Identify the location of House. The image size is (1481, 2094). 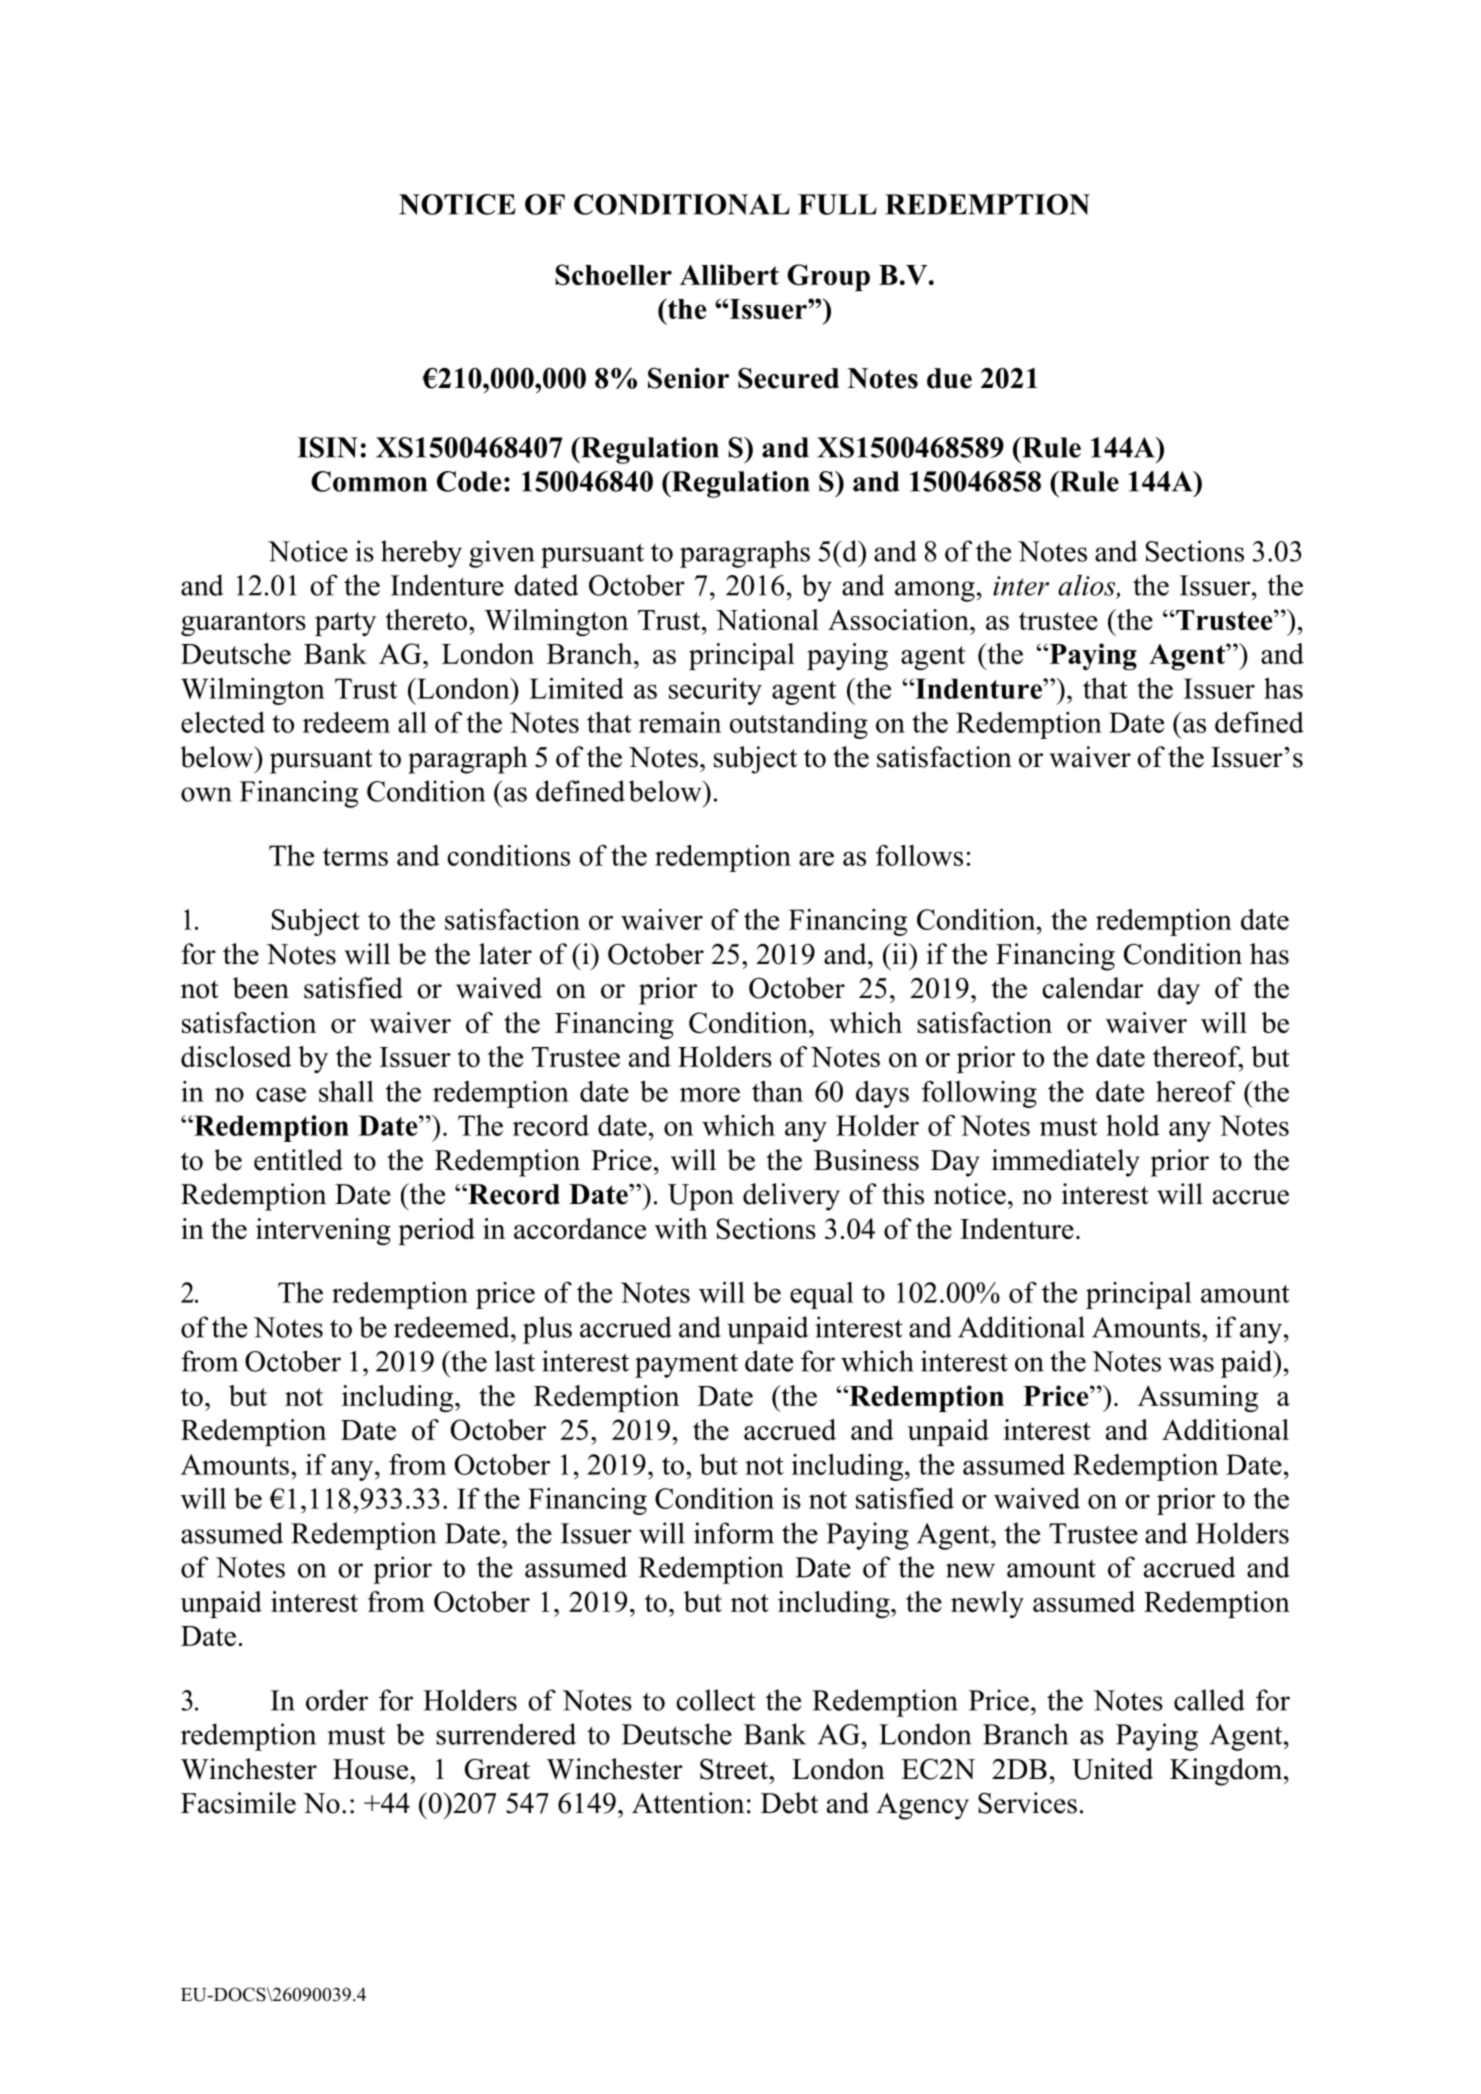
(372, 1769).
